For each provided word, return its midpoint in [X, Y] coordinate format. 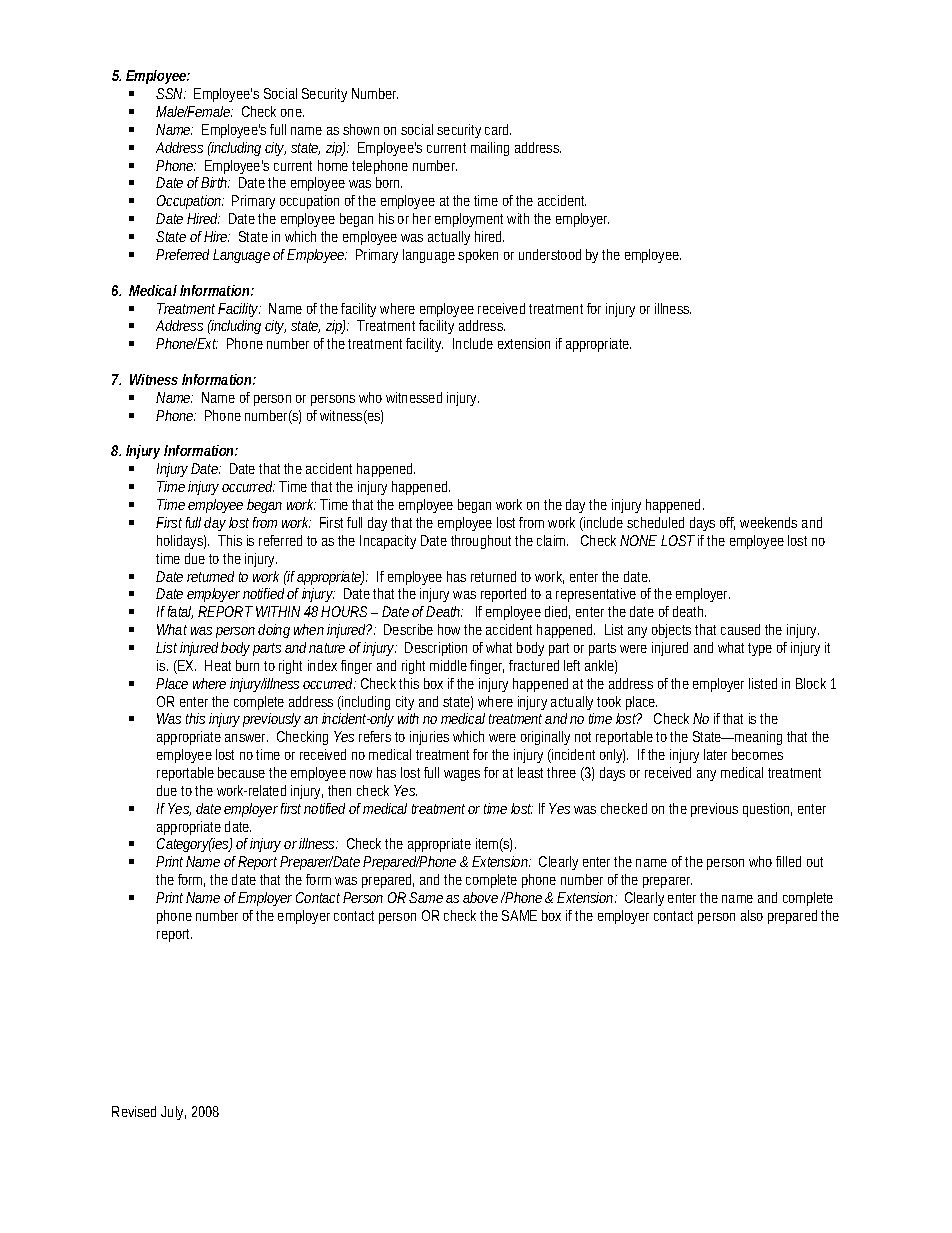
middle [448, 665]
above [480, 897]
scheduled [655, 522]
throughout [483, 542]
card [498, 129]
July [173, 1113]
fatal [180, 612]
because [241, 772]
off [727, 523]
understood [550, 254]
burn [247, 665]
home [333, 165]
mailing [490, 149]
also [752, 915]
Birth [215, 182]
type [760, 649]
